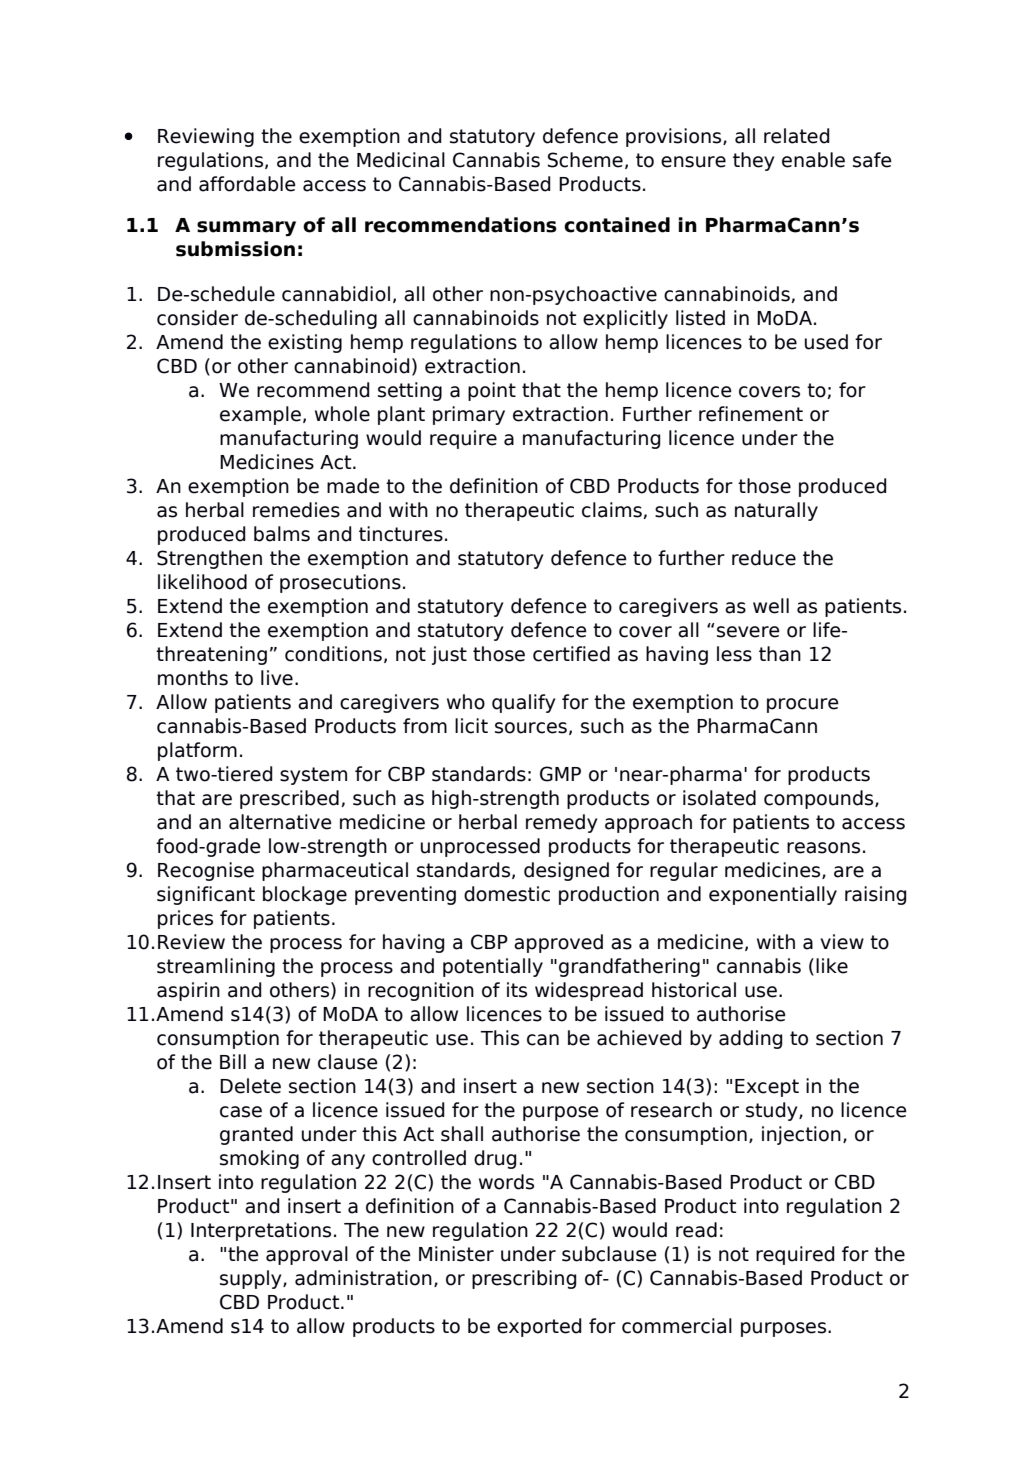 This screenshot has width=1035, height=1464. I want to click on prescribing, so click(524, 1279).
